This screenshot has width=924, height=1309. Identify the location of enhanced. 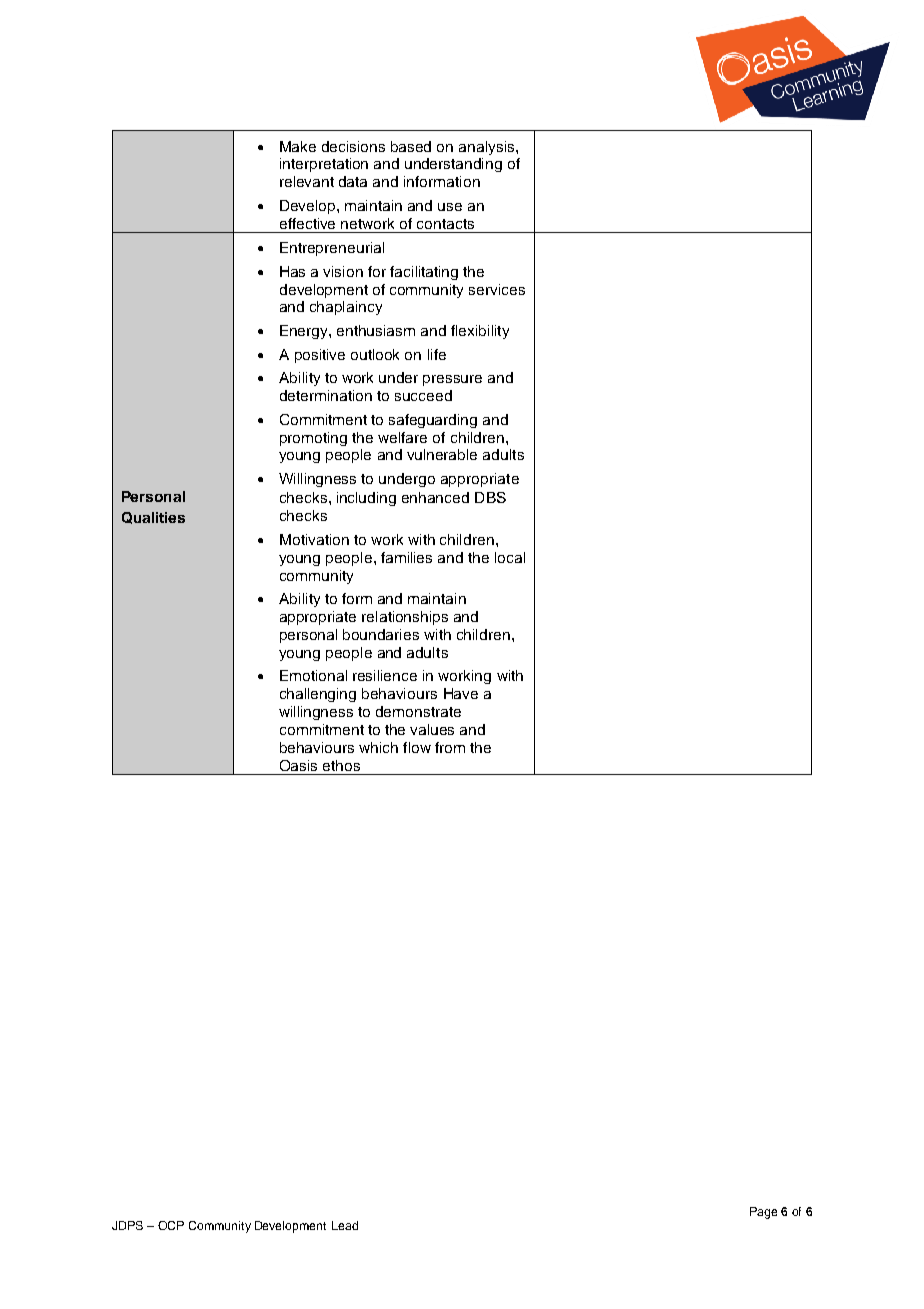
(435, 497).
